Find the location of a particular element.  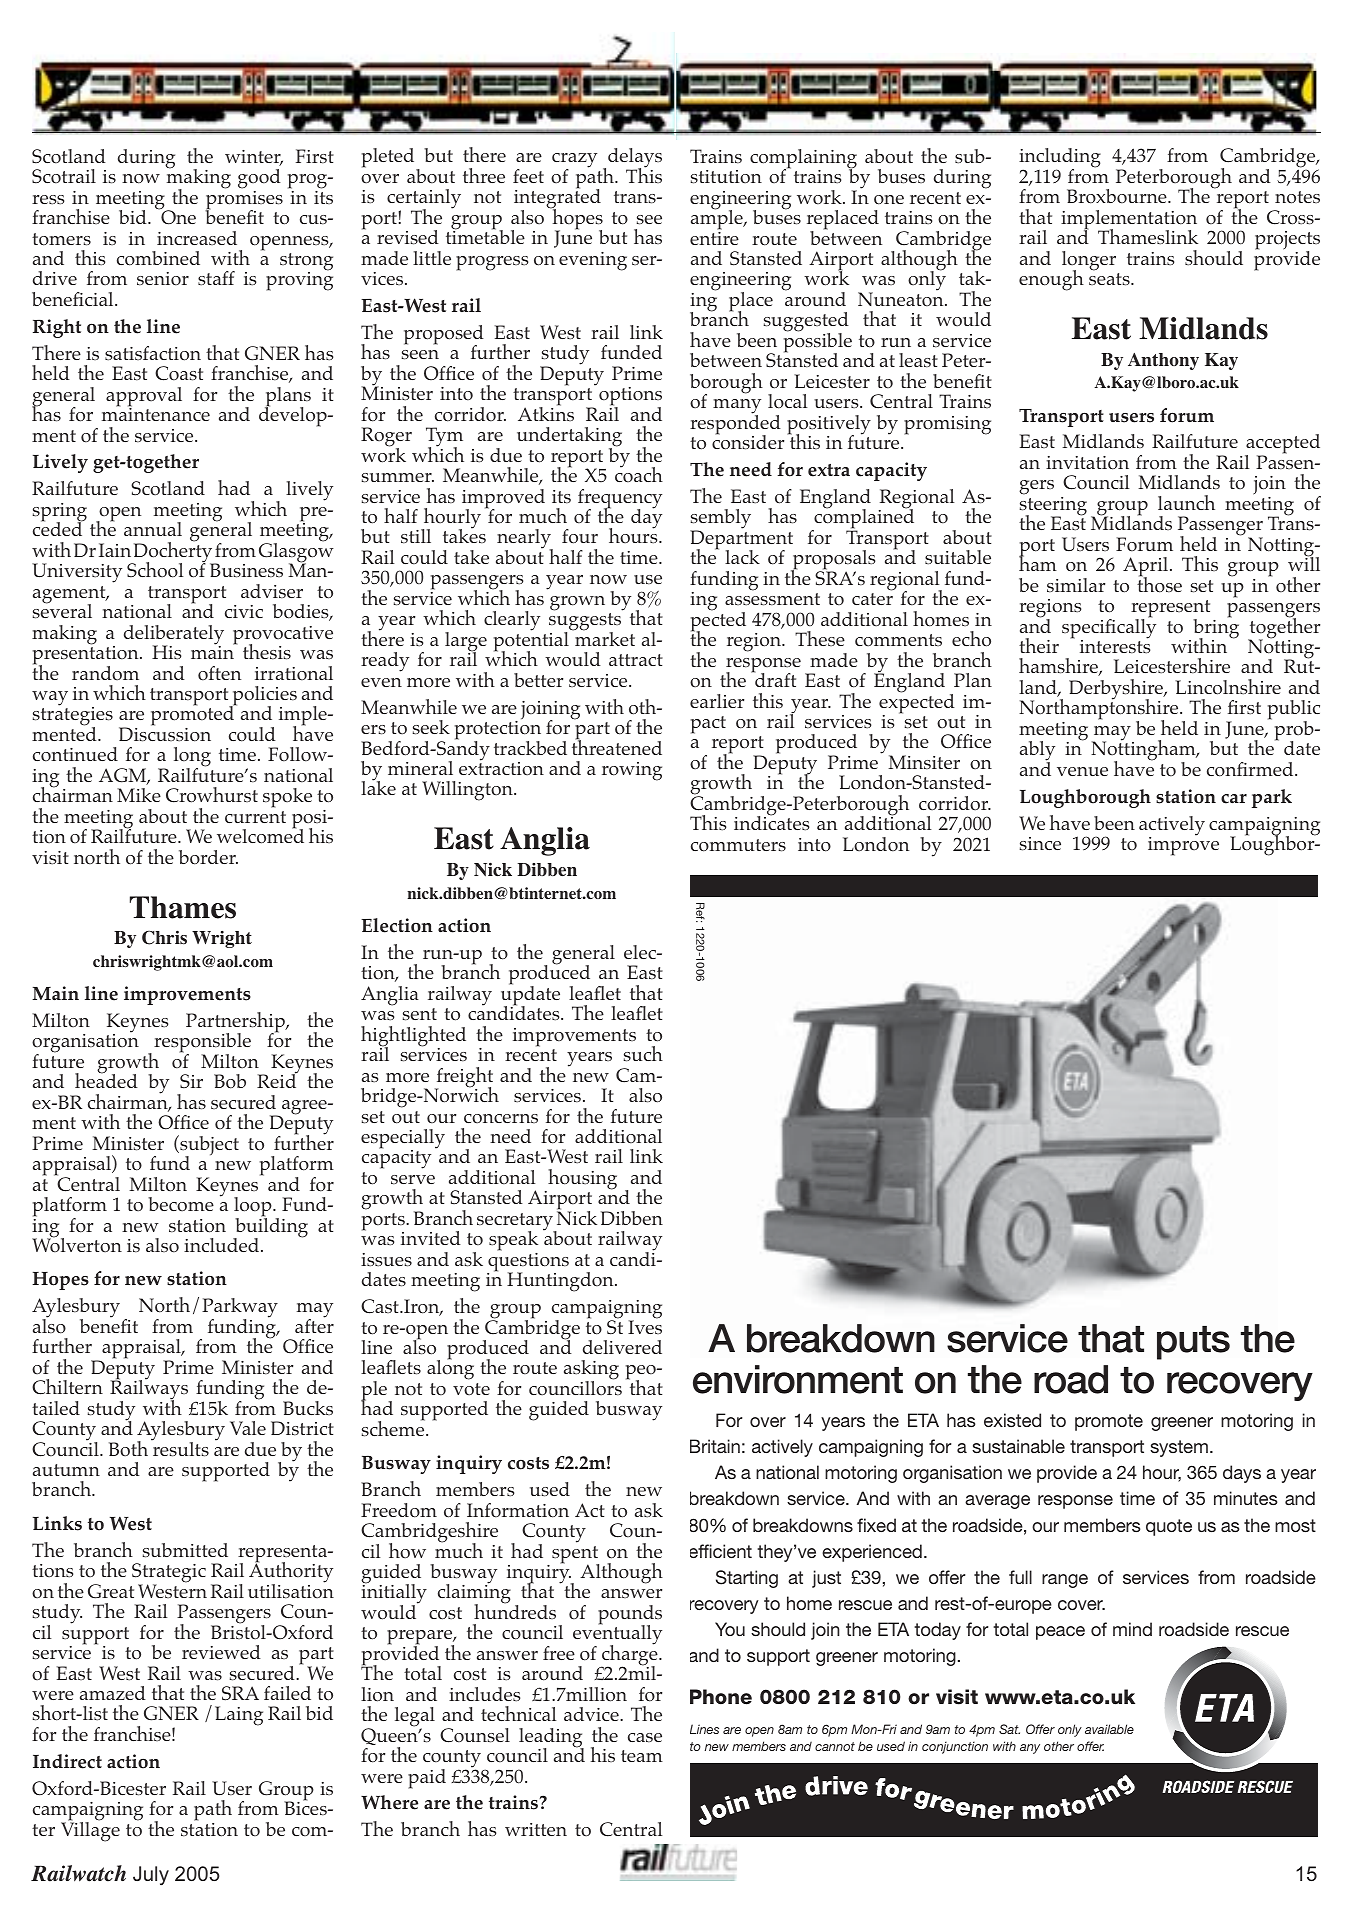

Britain is located at coordinates (715, 1446).
